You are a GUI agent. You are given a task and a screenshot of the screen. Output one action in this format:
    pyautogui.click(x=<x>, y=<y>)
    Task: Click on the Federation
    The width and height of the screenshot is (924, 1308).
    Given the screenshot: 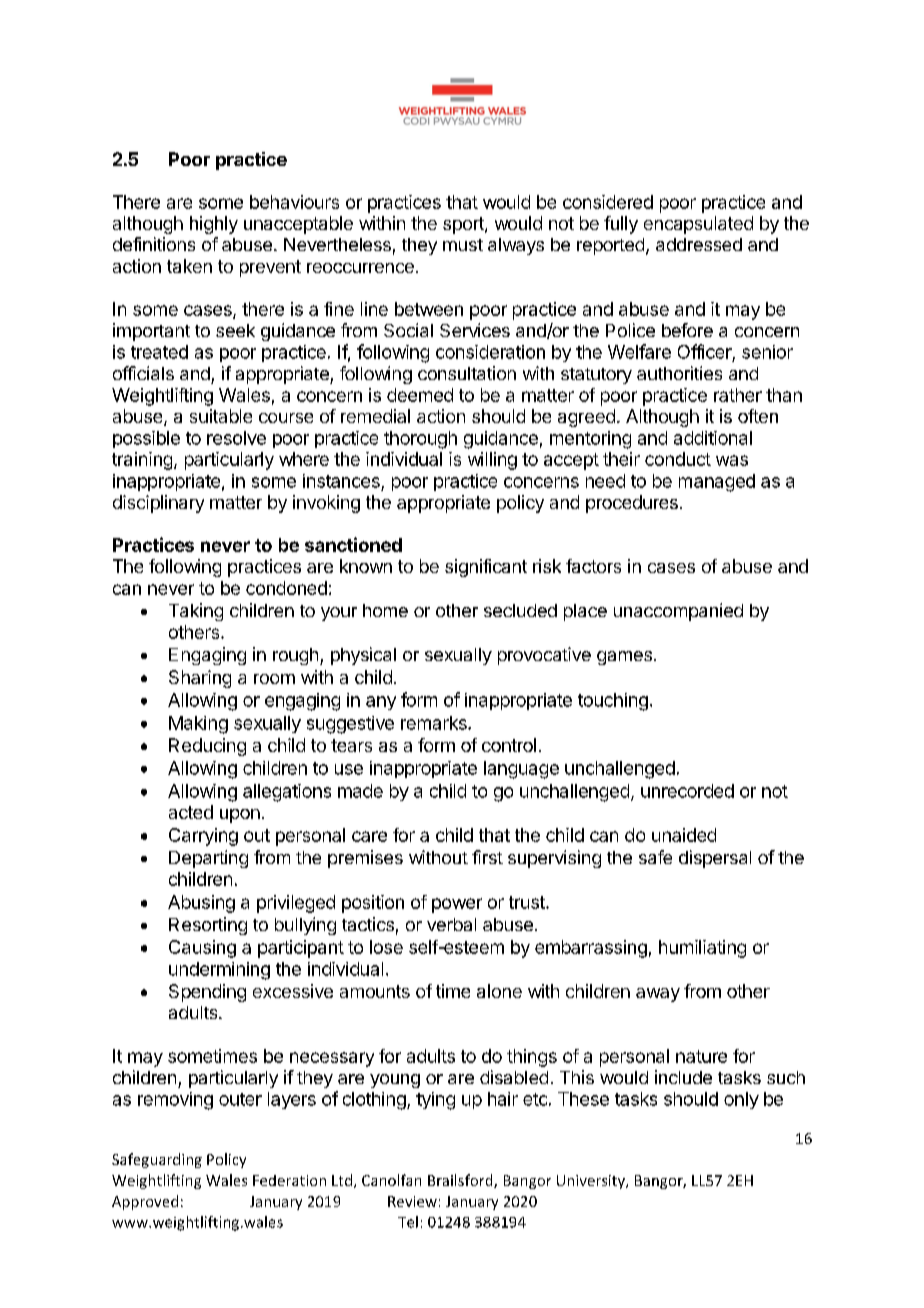 What is the action you would take?
    pyautogui.click(x=289, y=1180)
